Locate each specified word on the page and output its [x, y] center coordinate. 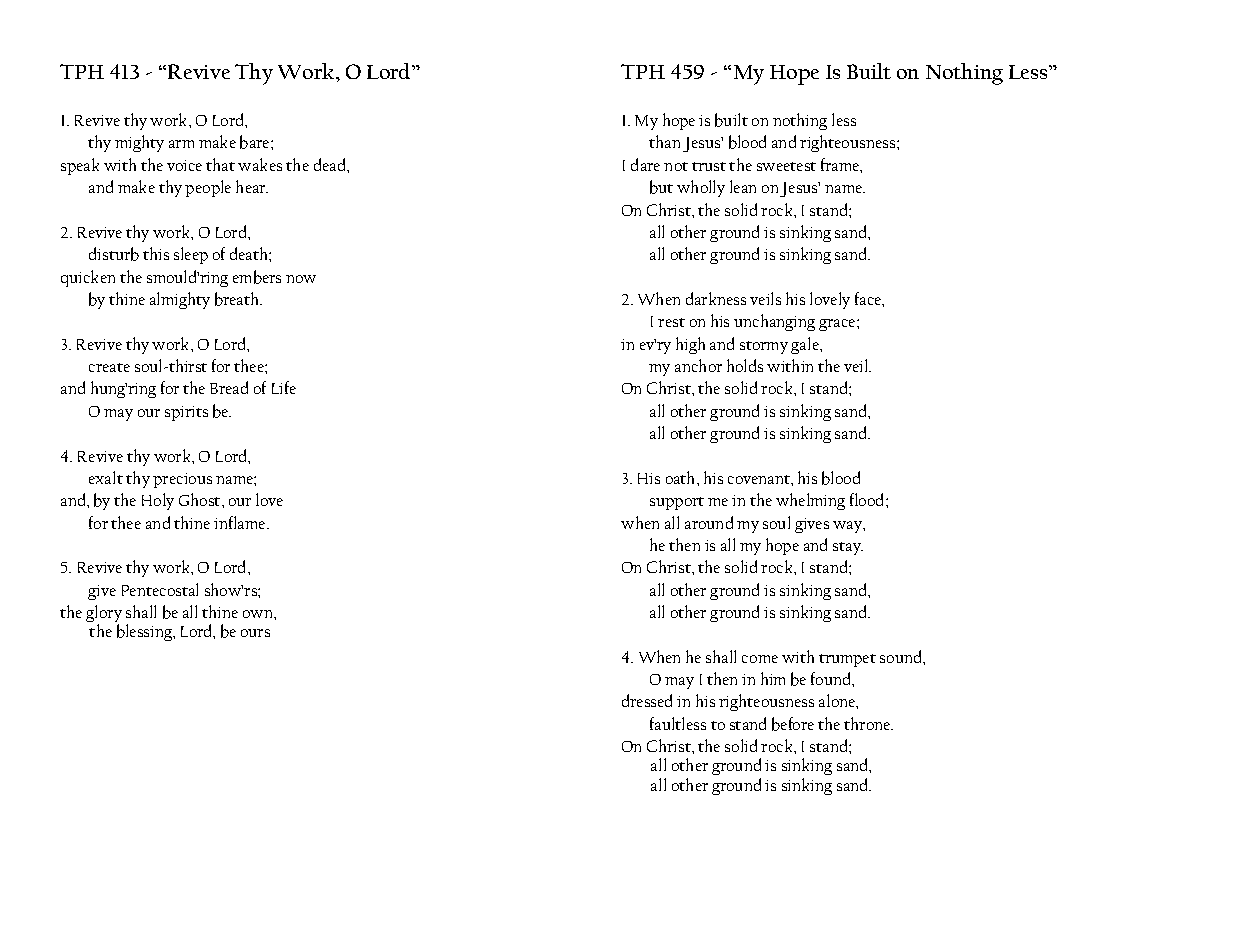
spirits [186, 413]
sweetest [786, 166]
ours [255, 633]
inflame [241, 522]
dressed [647, 700]
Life [284, 387]
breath [238, 299]
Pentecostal [160, 589]
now [301, 279]
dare [645, 164]
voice [184, 165]
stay [848, 548]
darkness [716, 298]
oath [682, 477]
